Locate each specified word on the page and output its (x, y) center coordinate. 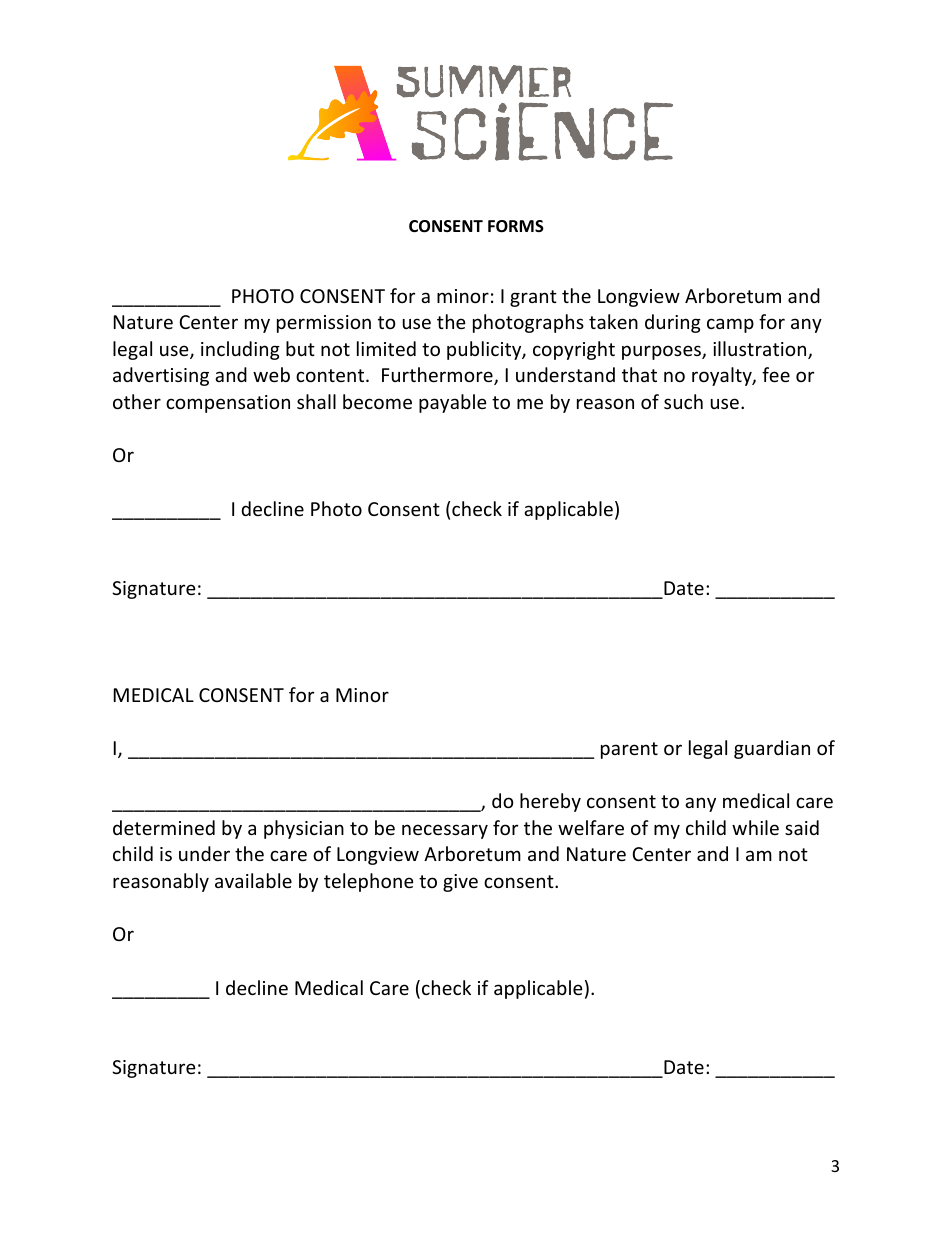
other (137, 401)
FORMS (516, 226)
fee (776, 374)
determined (164, 827)
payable (453, 403)
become (377, 401)
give (460, 883)
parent (629, 750)
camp (730, 325)
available (253, 880)
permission (324, 324)
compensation (228, 404)
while (755, 827)
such (683, 401)
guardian (772, 749)
